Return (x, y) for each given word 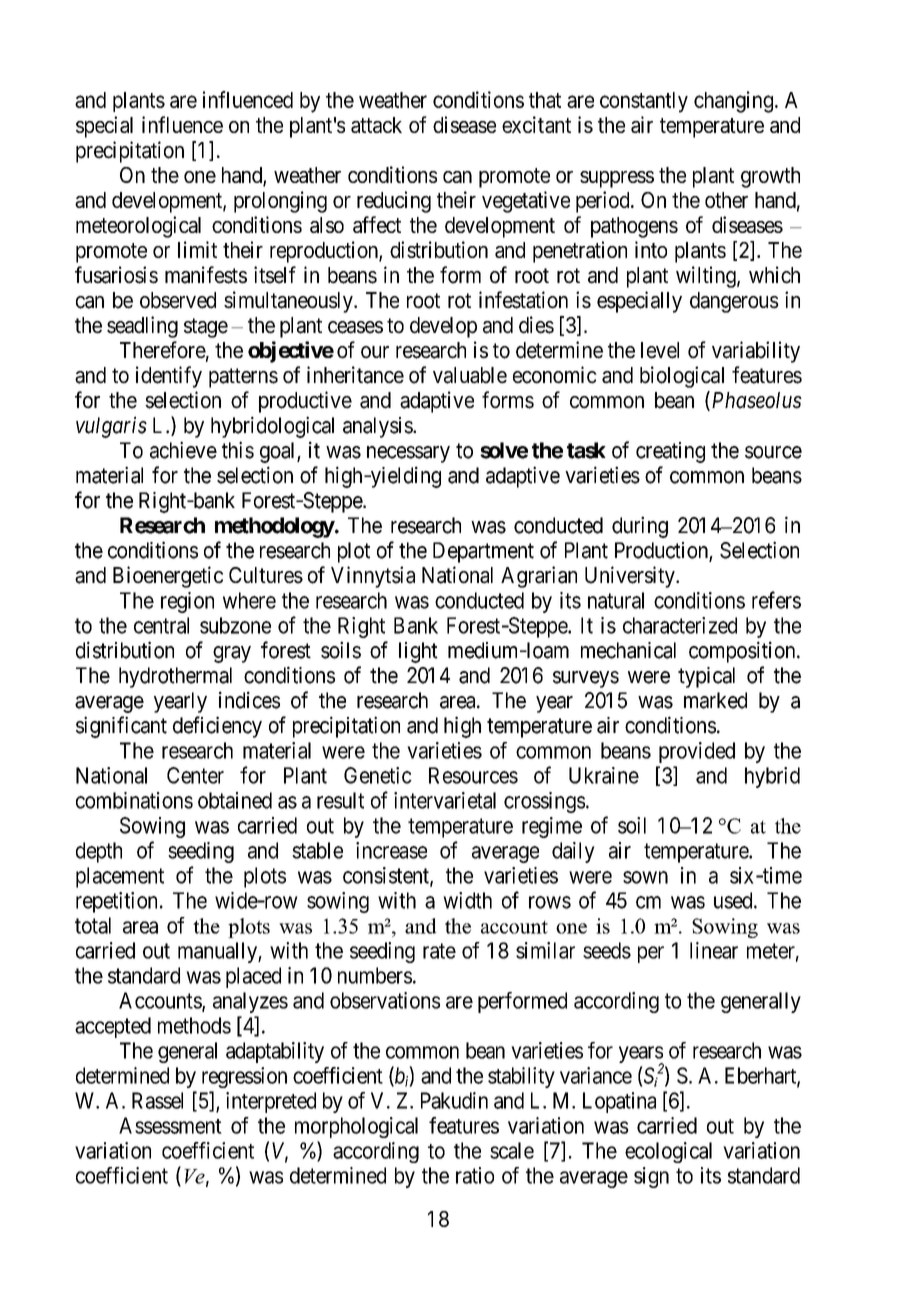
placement (120, 877)
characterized (680, 625)
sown (645, 877)
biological (682, 377)
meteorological (138, 227)
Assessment (170, 1125)
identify (169, 377)
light (418, 652)
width (467, 900)
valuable (470, 375)
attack (376, 125)
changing (733, 102)
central (161, 625)
